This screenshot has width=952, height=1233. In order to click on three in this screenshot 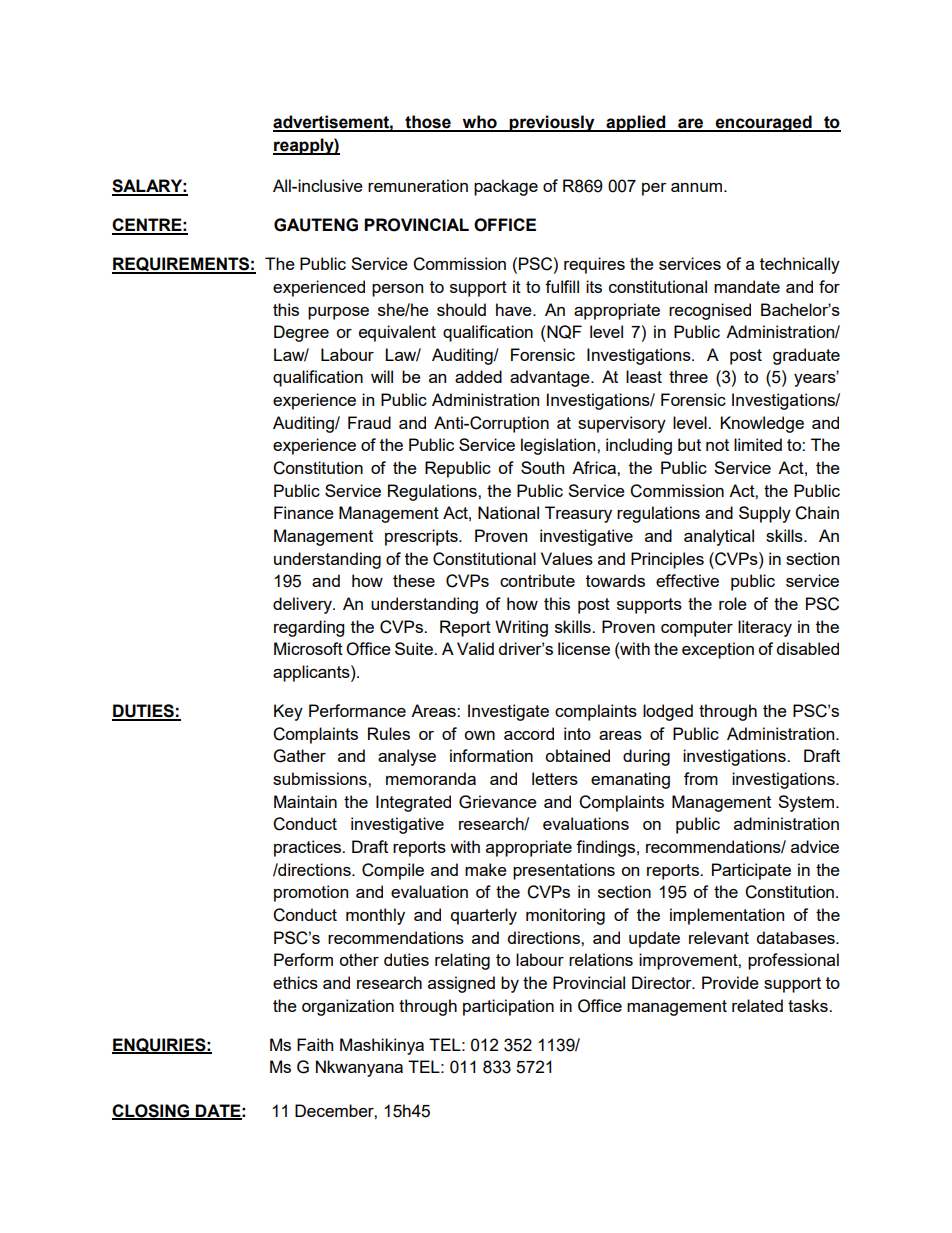, I will do `click(688, 376)`.
